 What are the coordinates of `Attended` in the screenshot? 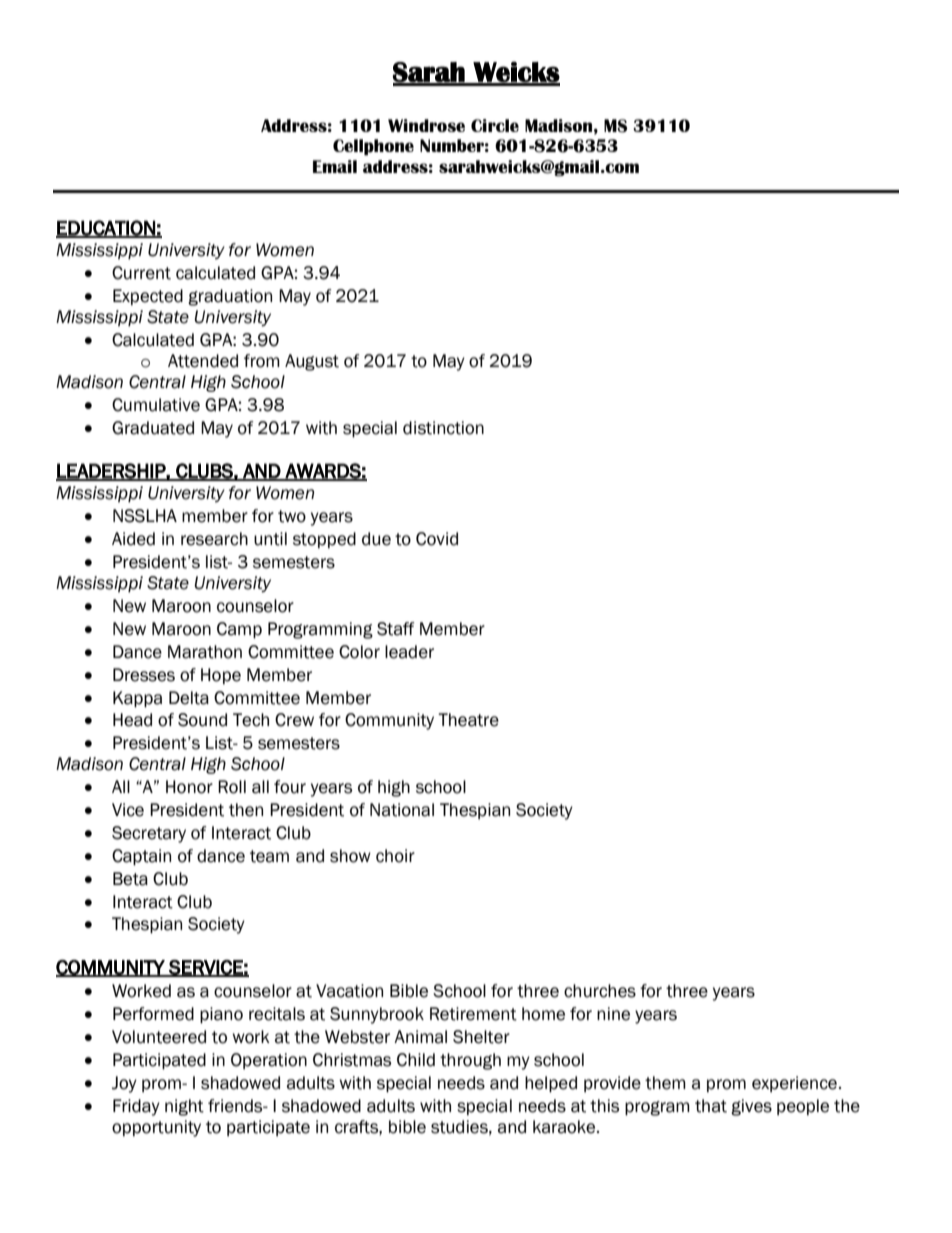 It's located at (203, 361).
